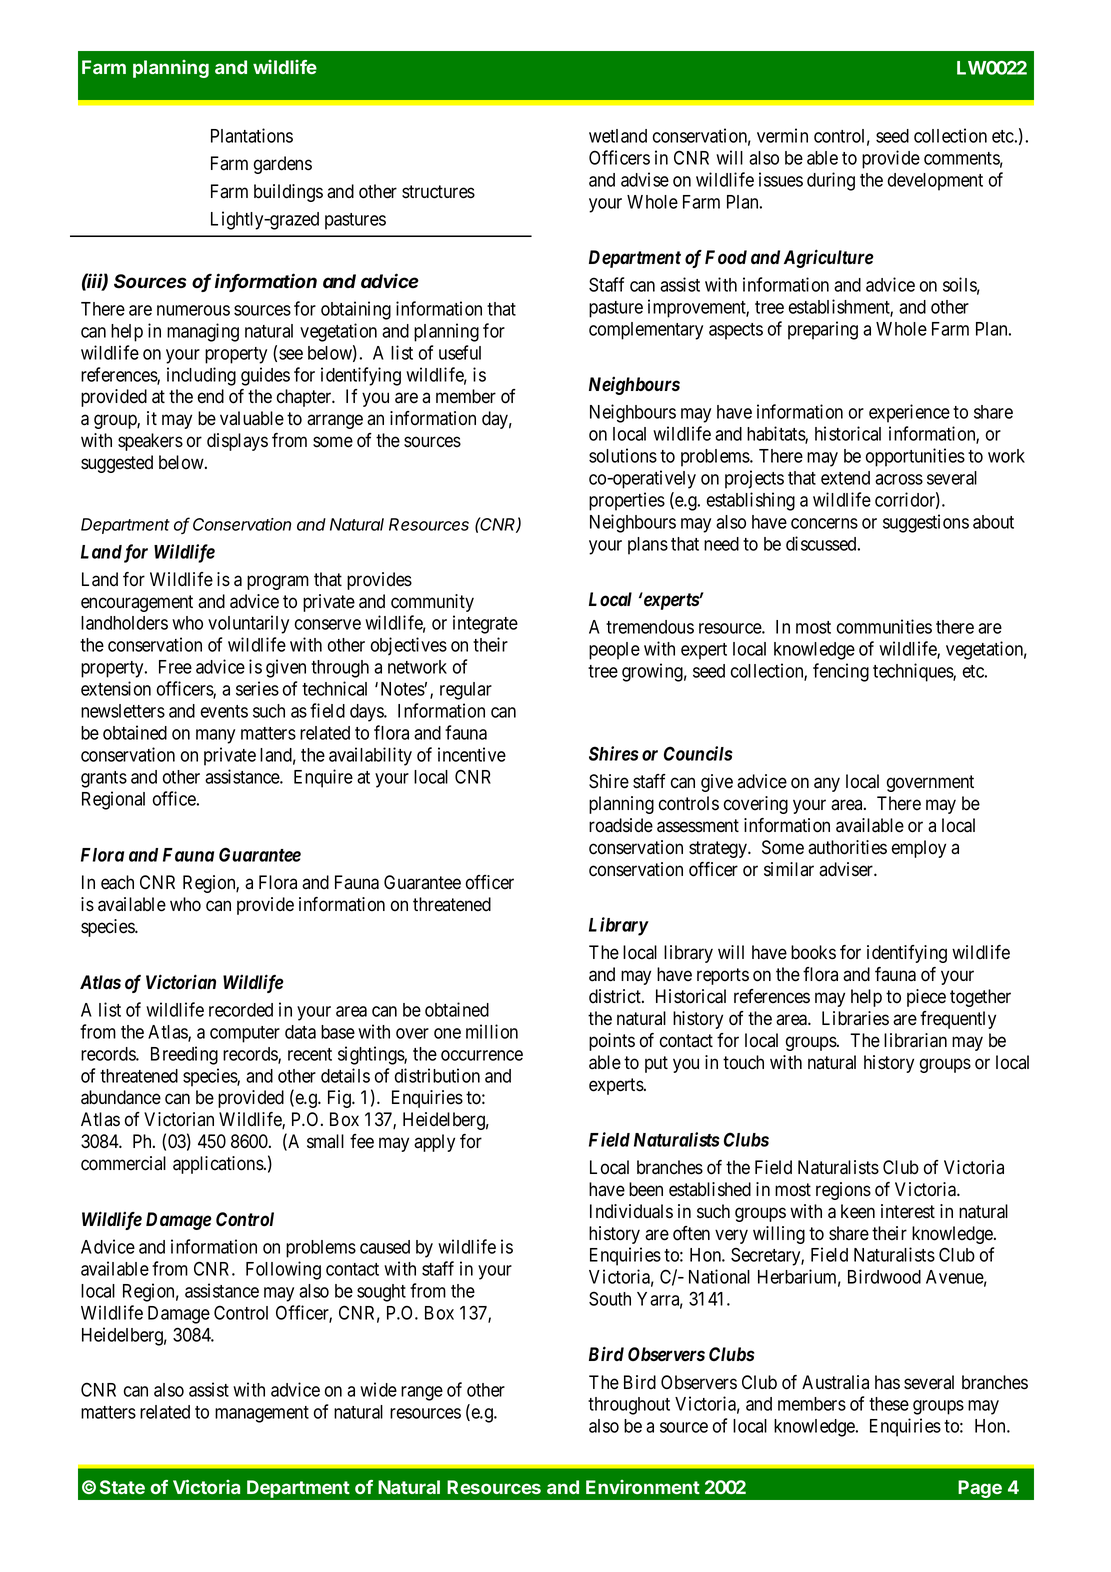  I want to click on employ, so click(919, 849).
